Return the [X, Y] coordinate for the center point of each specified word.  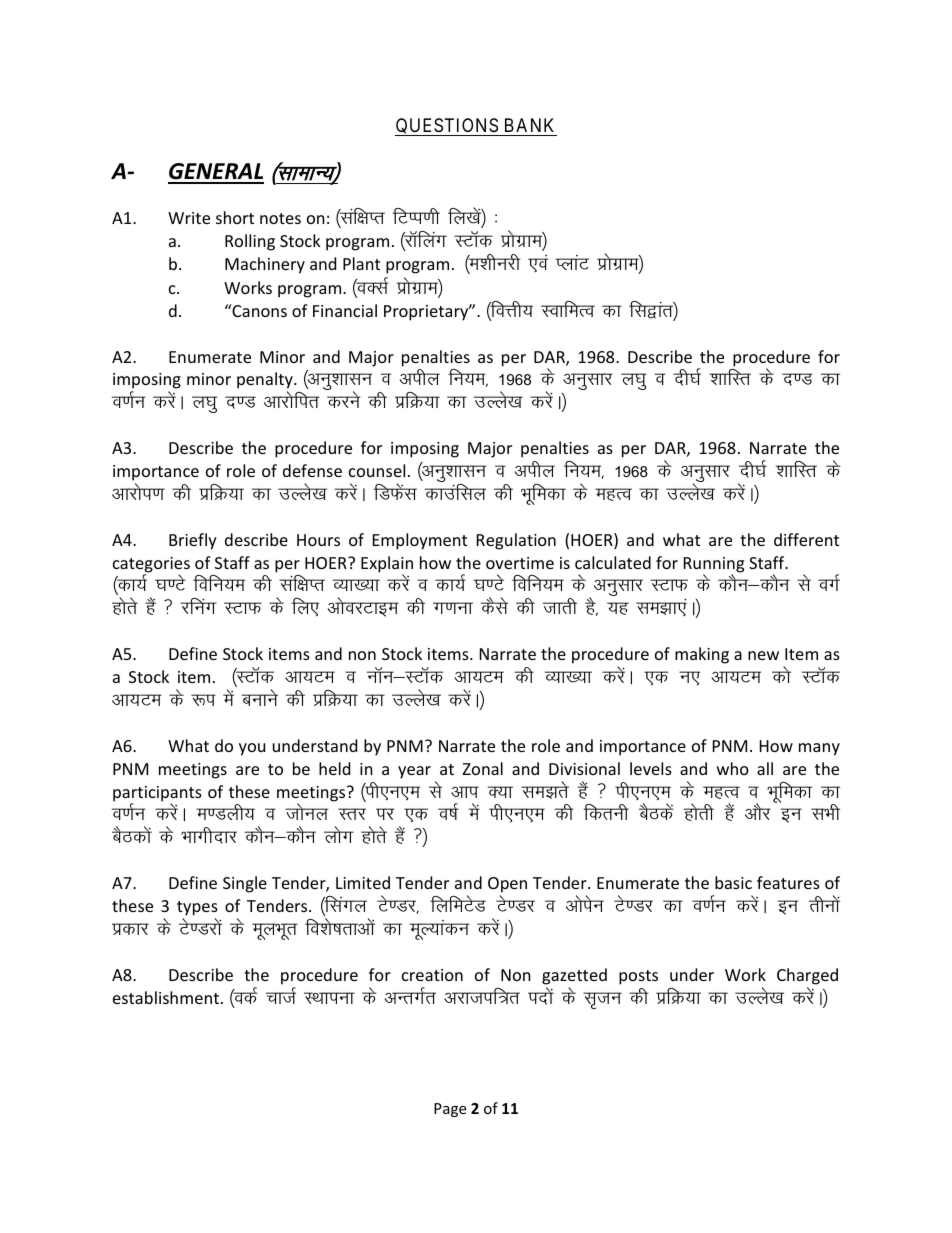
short [235, 217]
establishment [167, 997]
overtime [520, 563]
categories [151, 566]
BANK [529, 127]
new [763, 655]
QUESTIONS [447, 127]
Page [450, 1110]
